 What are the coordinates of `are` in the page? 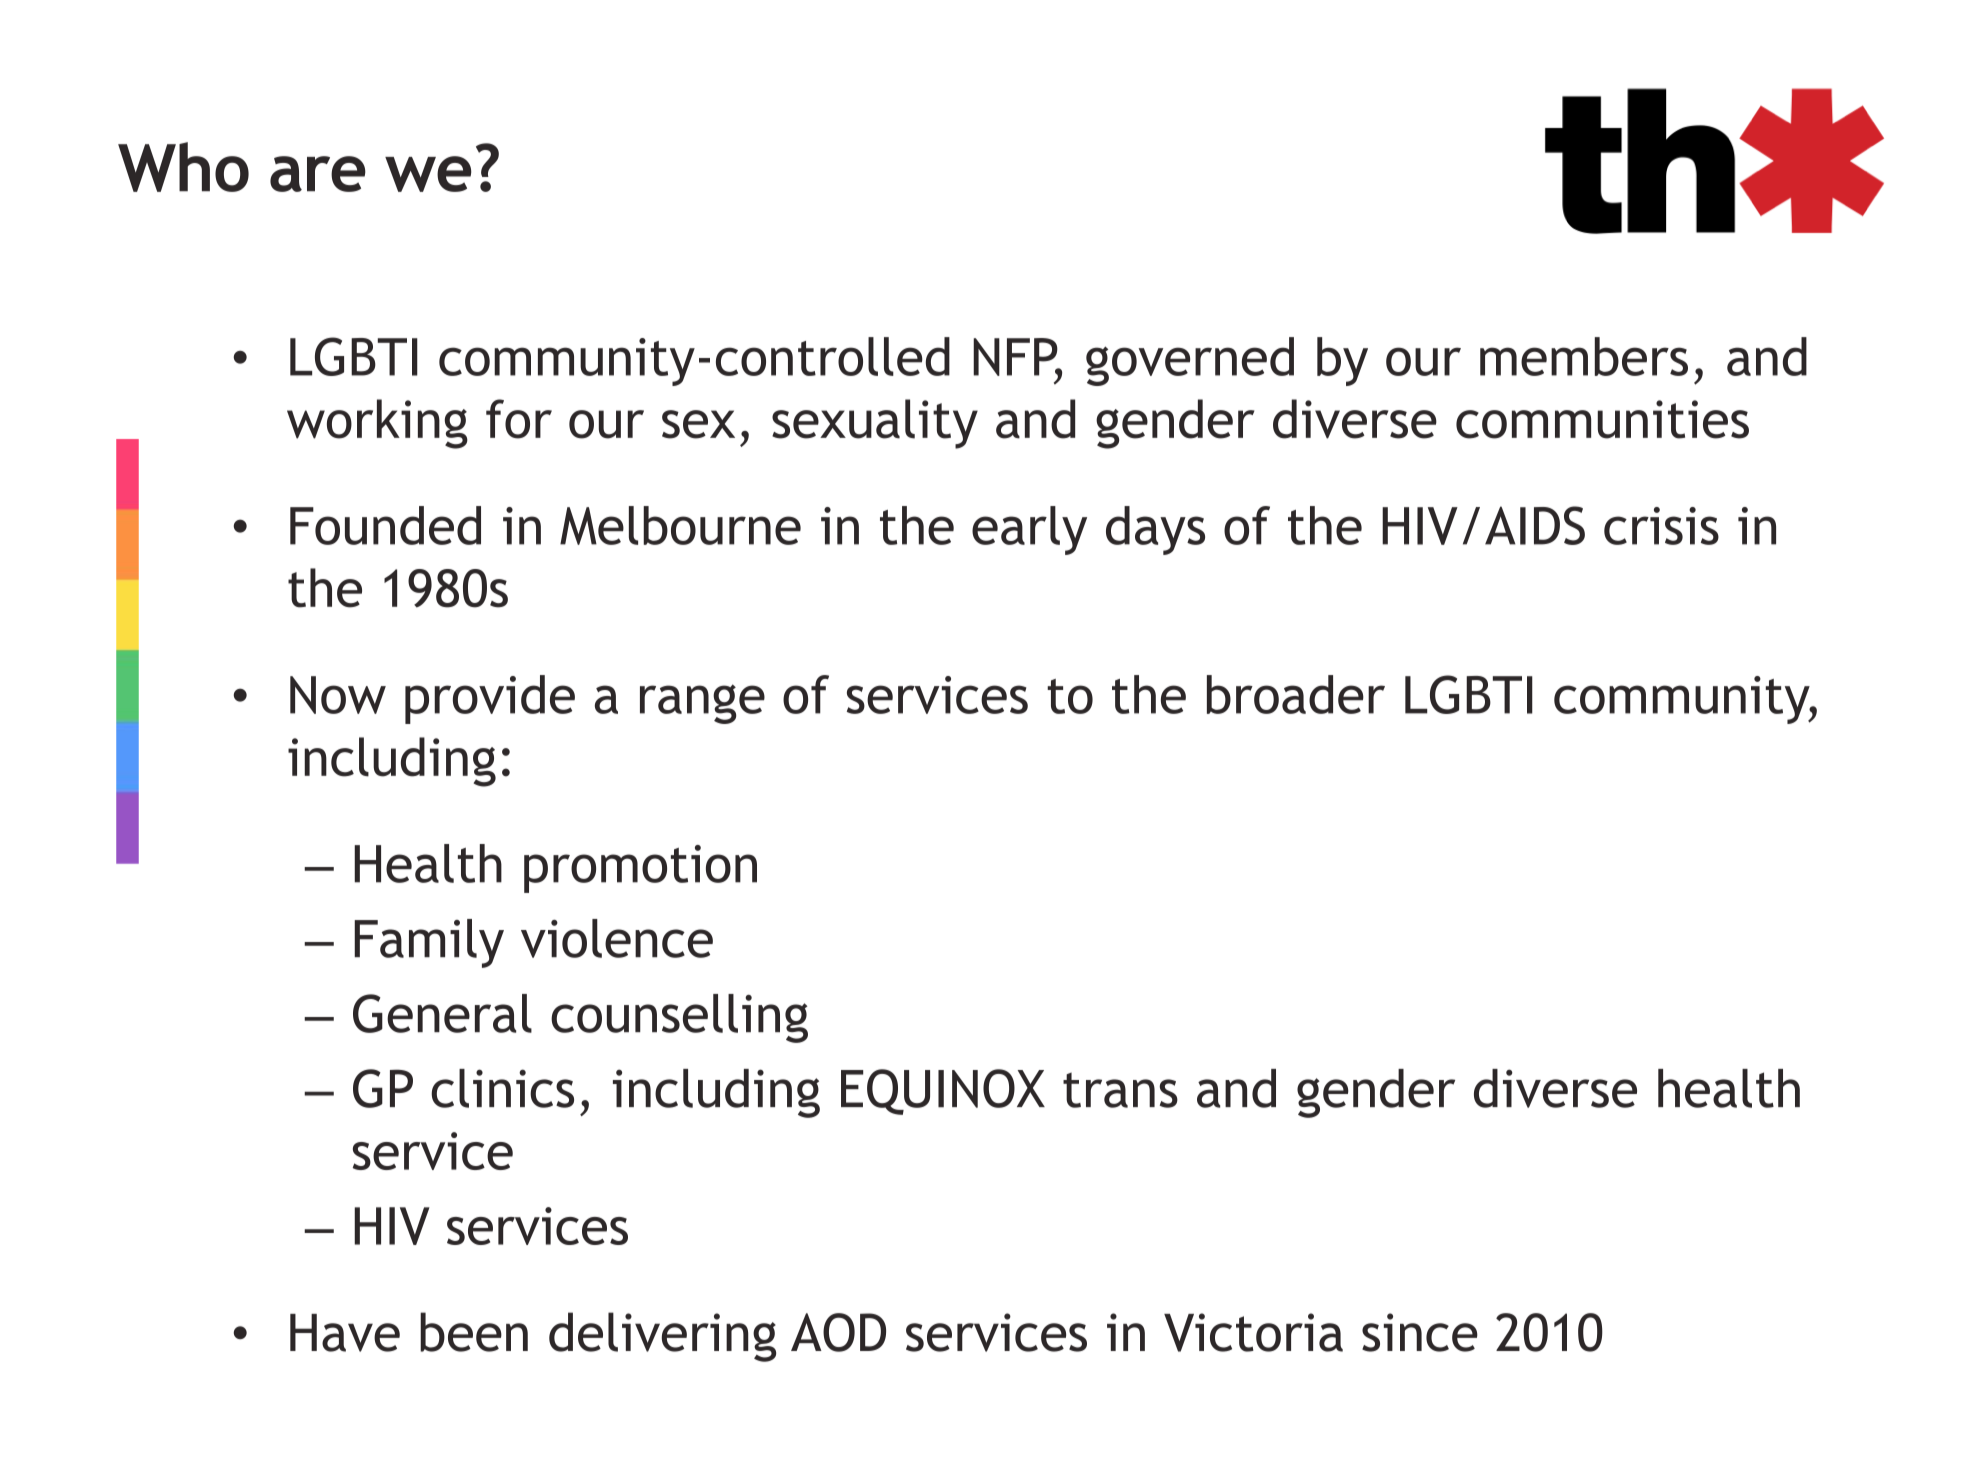 It's located at (318, 174).
